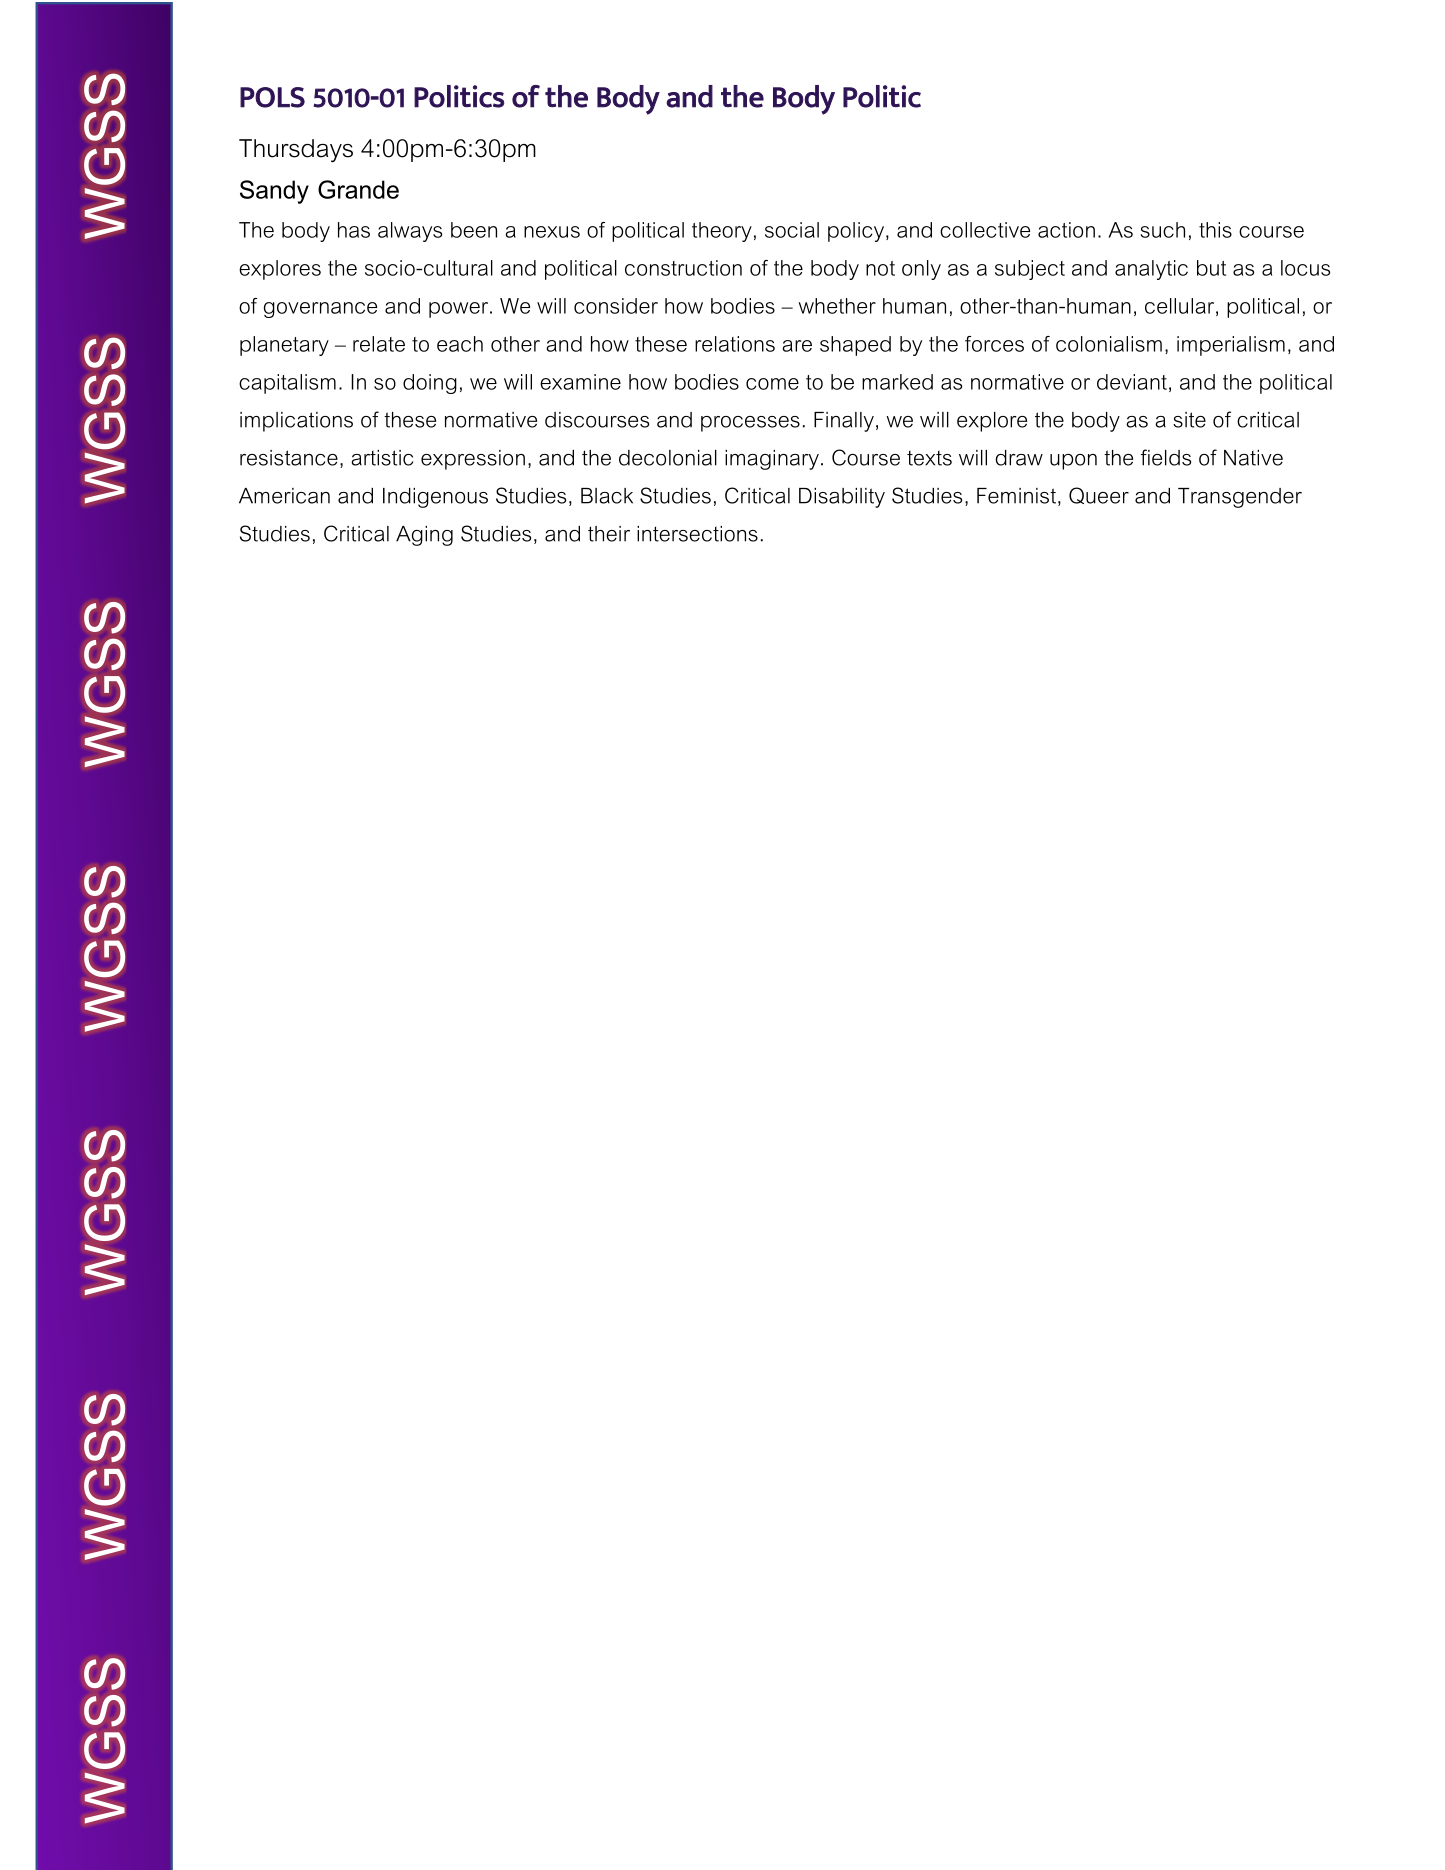 The image size is (1445, 1870). Describe the element at coordinates (1240, 498) in the screenshot. I see `Transgender` at that location.
